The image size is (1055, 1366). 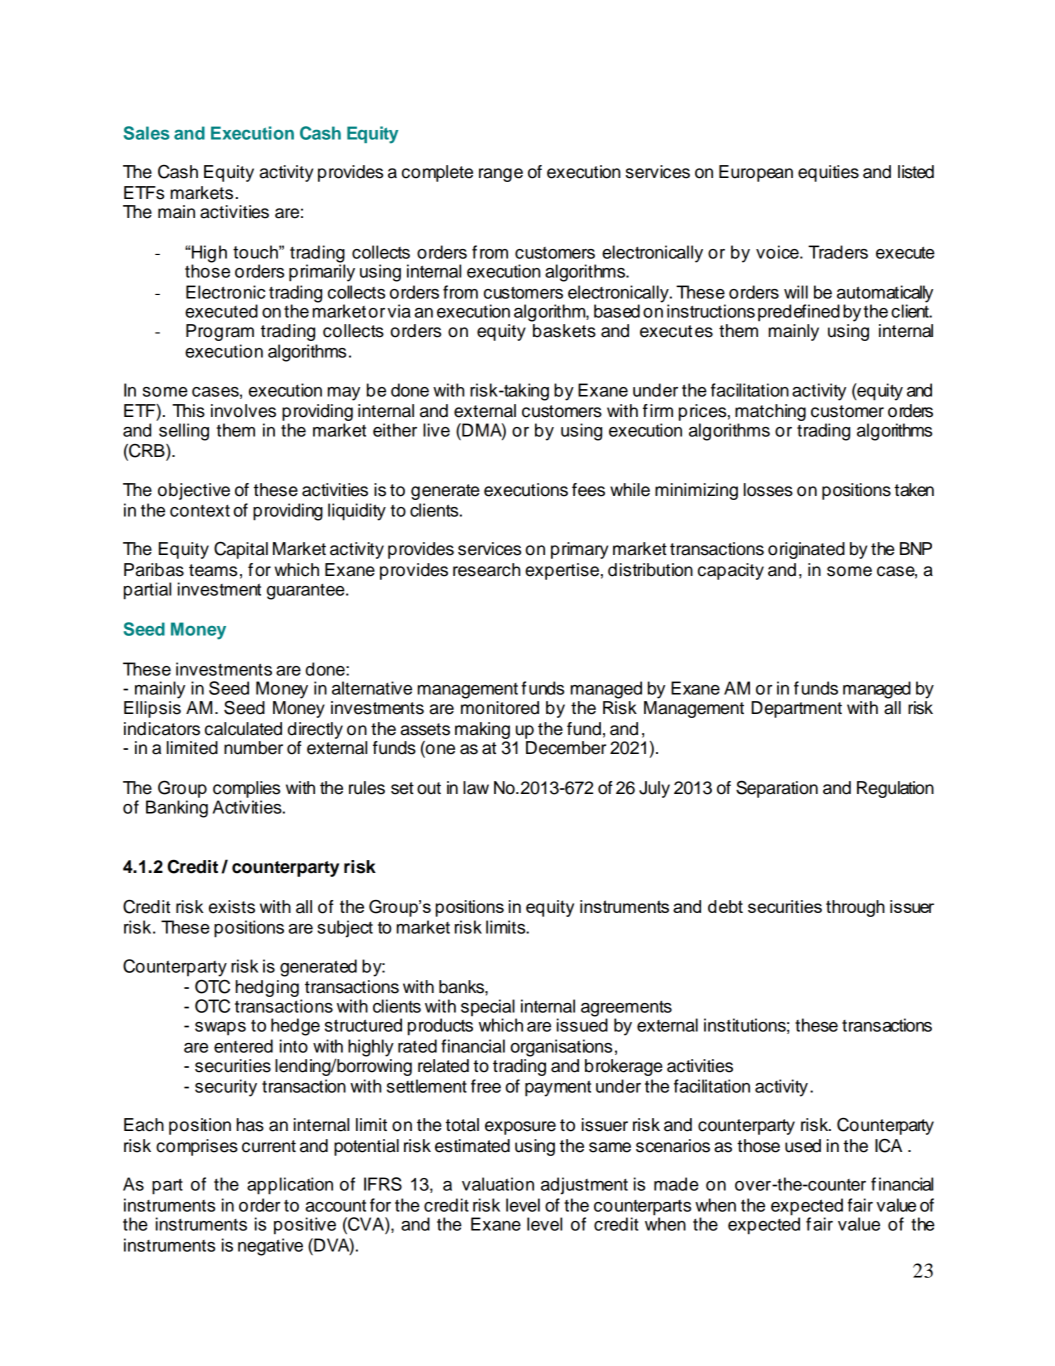 I want to click on law, so click(x=476, y=788).
